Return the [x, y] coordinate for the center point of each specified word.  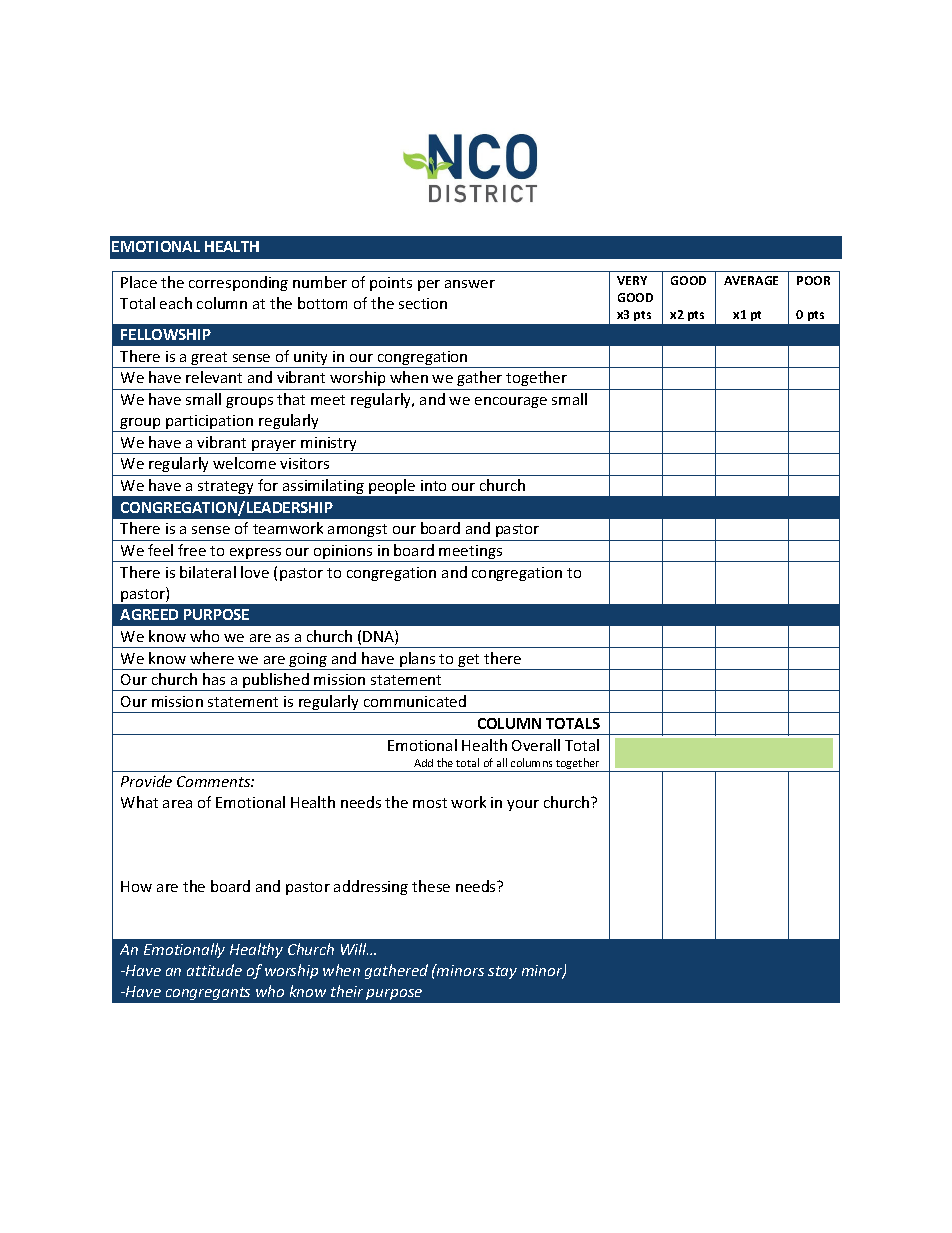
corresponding [238, 283]
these [431, 886]
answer [470, 284]
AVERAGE [751, 280]
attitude [214, 970]
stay [502, 972]
